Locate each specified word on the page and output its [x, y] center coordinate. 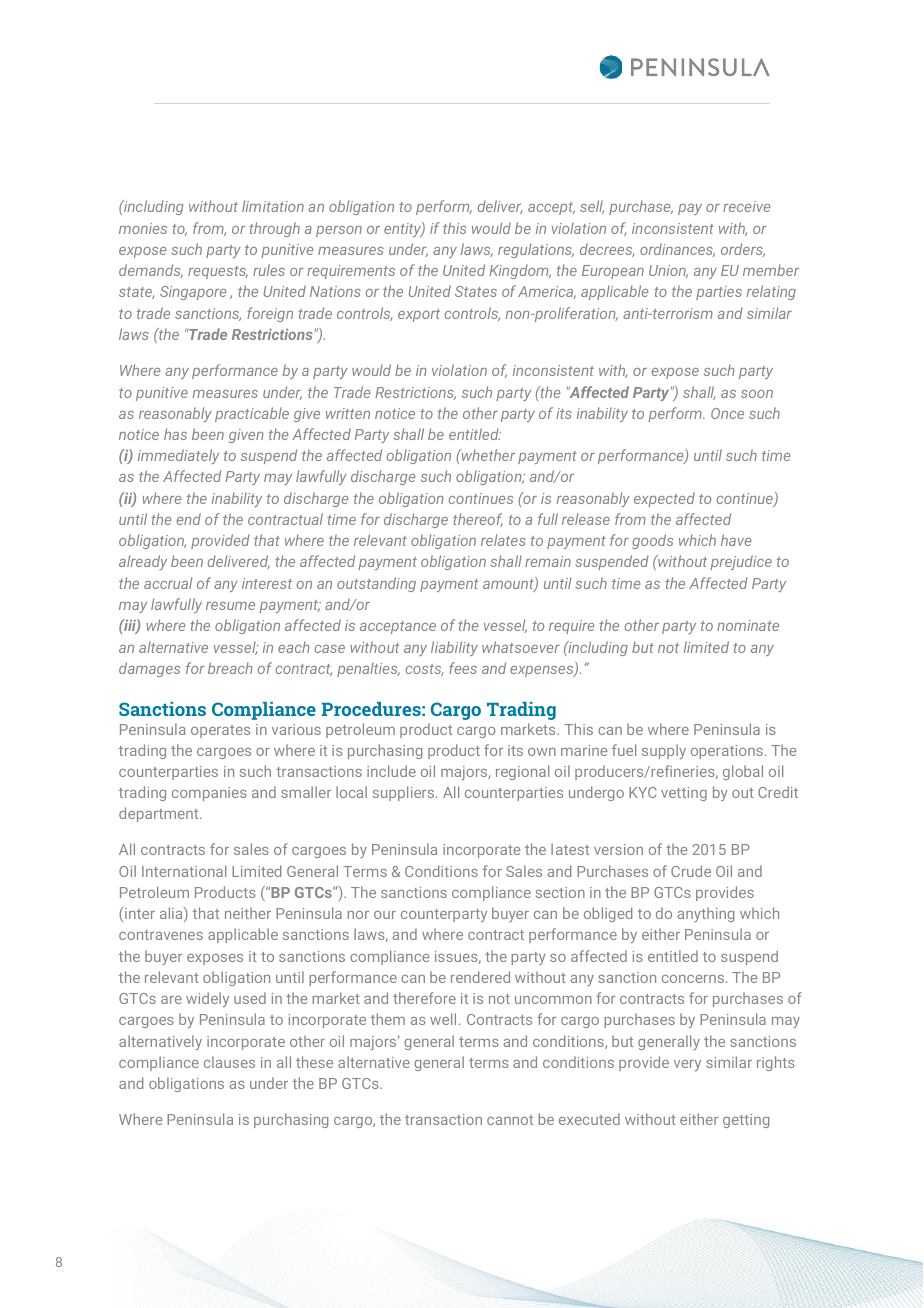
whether [487, 455]
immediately [178, 456]
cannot [510, 1120]
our [385, 915]
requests [218, 272]
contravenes [161, 935]
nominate [748, 625]
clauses [229, 1062]
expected [664, 499]
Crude [691, 871]
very [687, 1065]
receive [746, 206]
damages [149, 669]
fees [463, 668]
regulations [536, 250]
